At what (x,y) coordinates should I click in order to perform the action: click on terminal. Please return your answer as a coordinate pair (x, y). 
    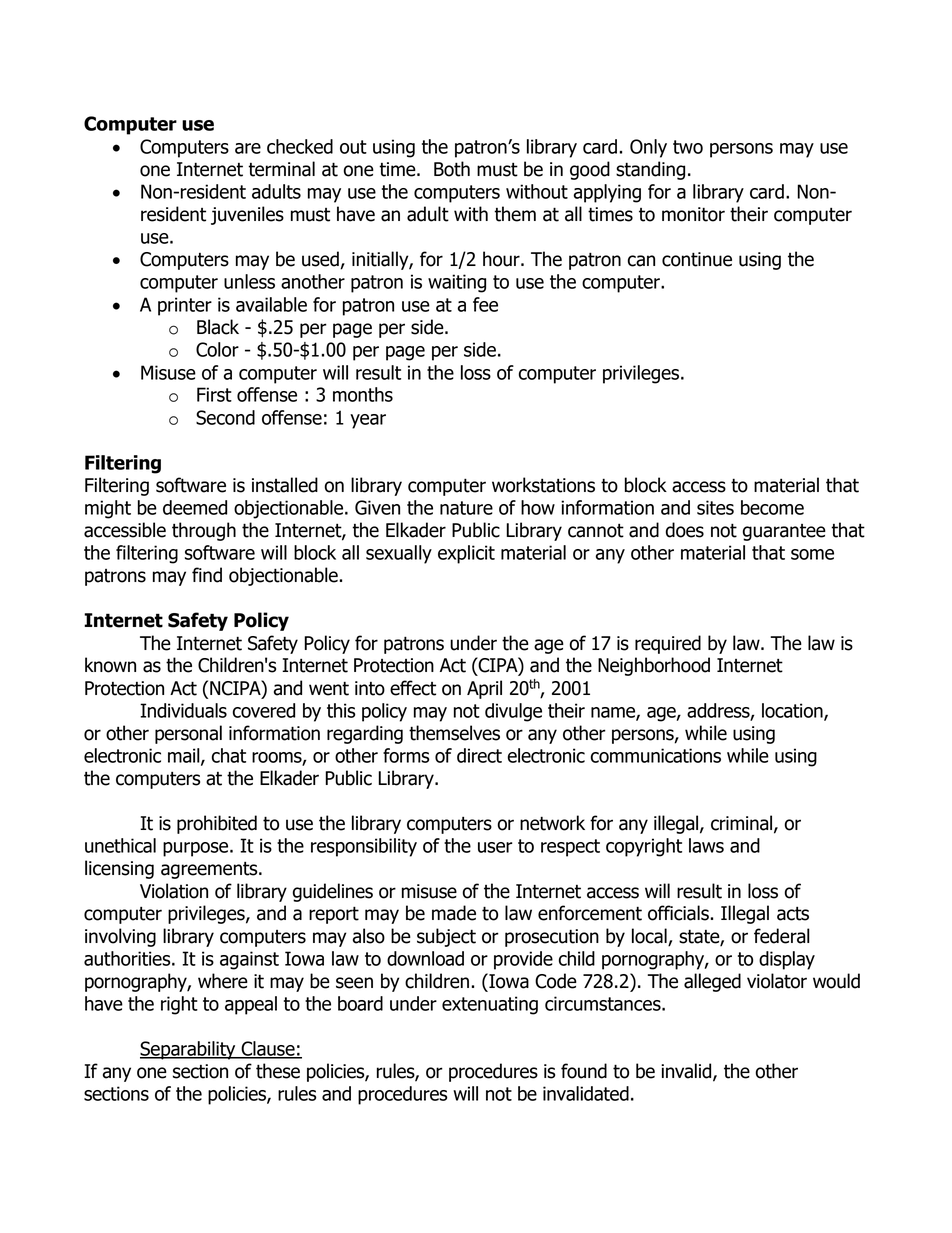
    Looking at the image, I should click on (281, 169).
